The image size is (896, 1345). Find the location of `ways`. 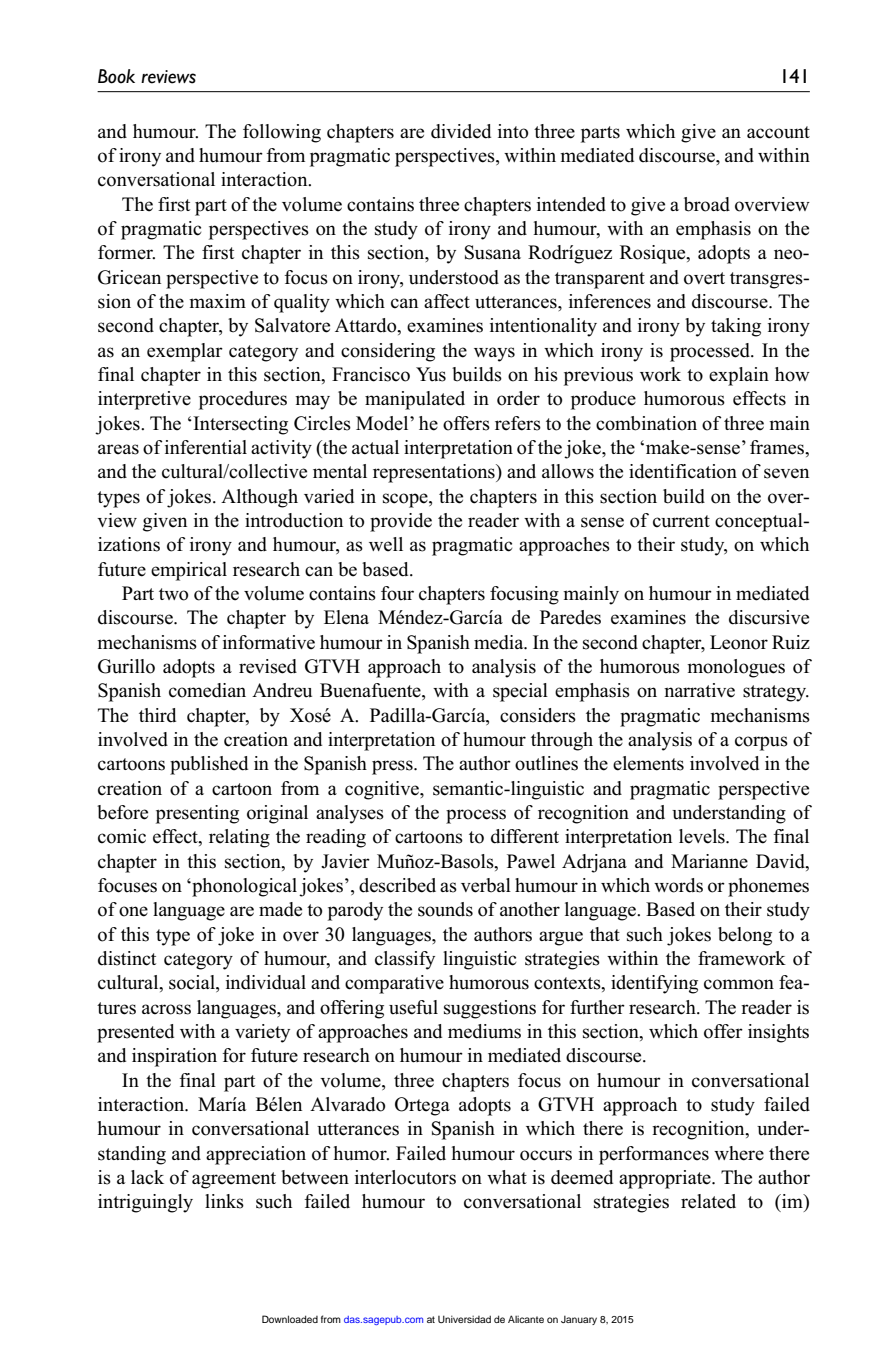

ways is located at coordinates (494, 354).
